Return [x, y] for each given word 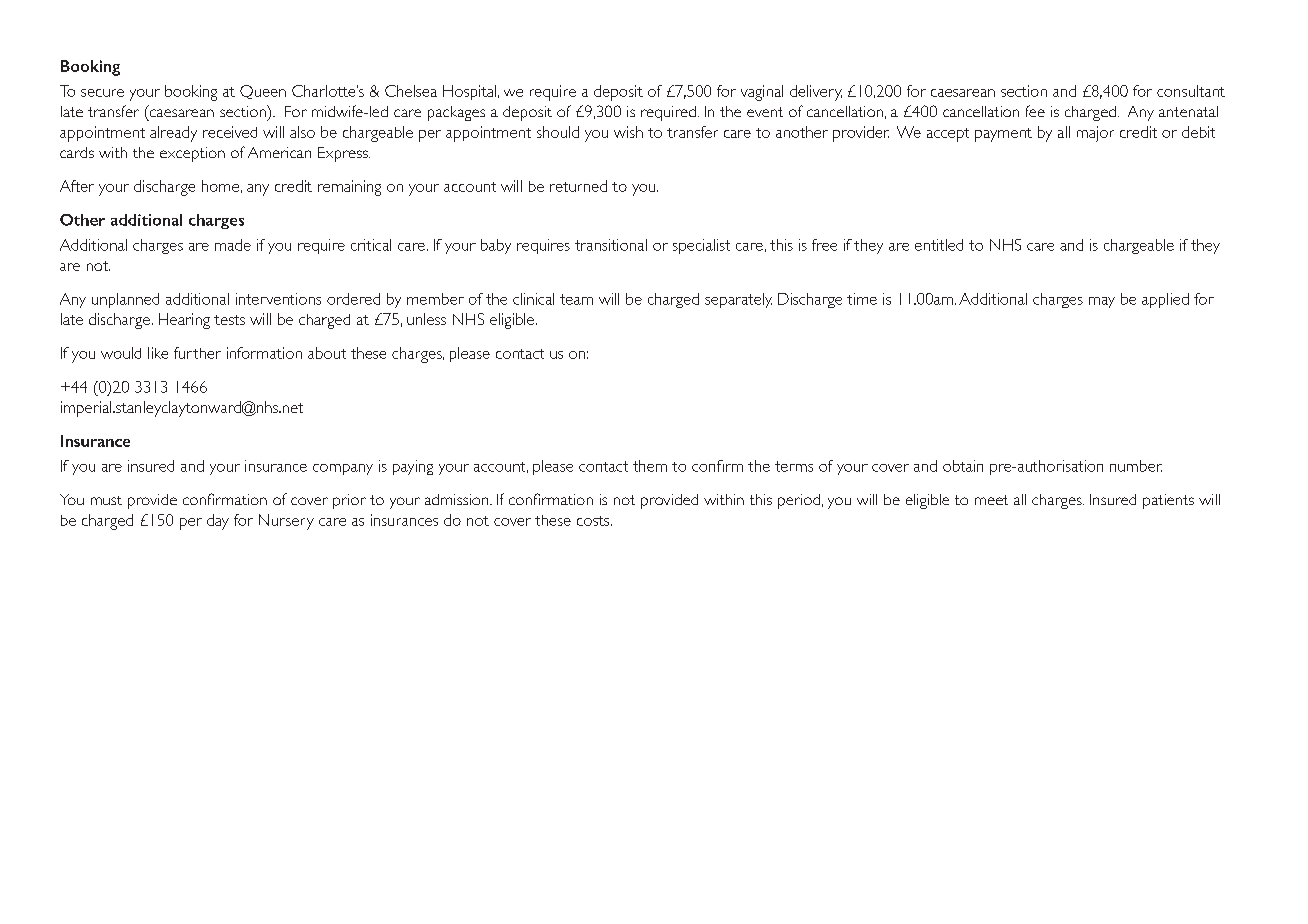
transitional [611, 245]
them [650, 466]
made [233, 245]
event [765, 112]
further [197, 353]
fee [1035, 111]
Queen [263, 92]
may [1102, 302]
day [218, 522]
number [1136, 466]
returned [578, 186]
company [343, 469]
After [77, 186]
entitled [939, 245]
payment [1003, 135]
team [576, 299]
